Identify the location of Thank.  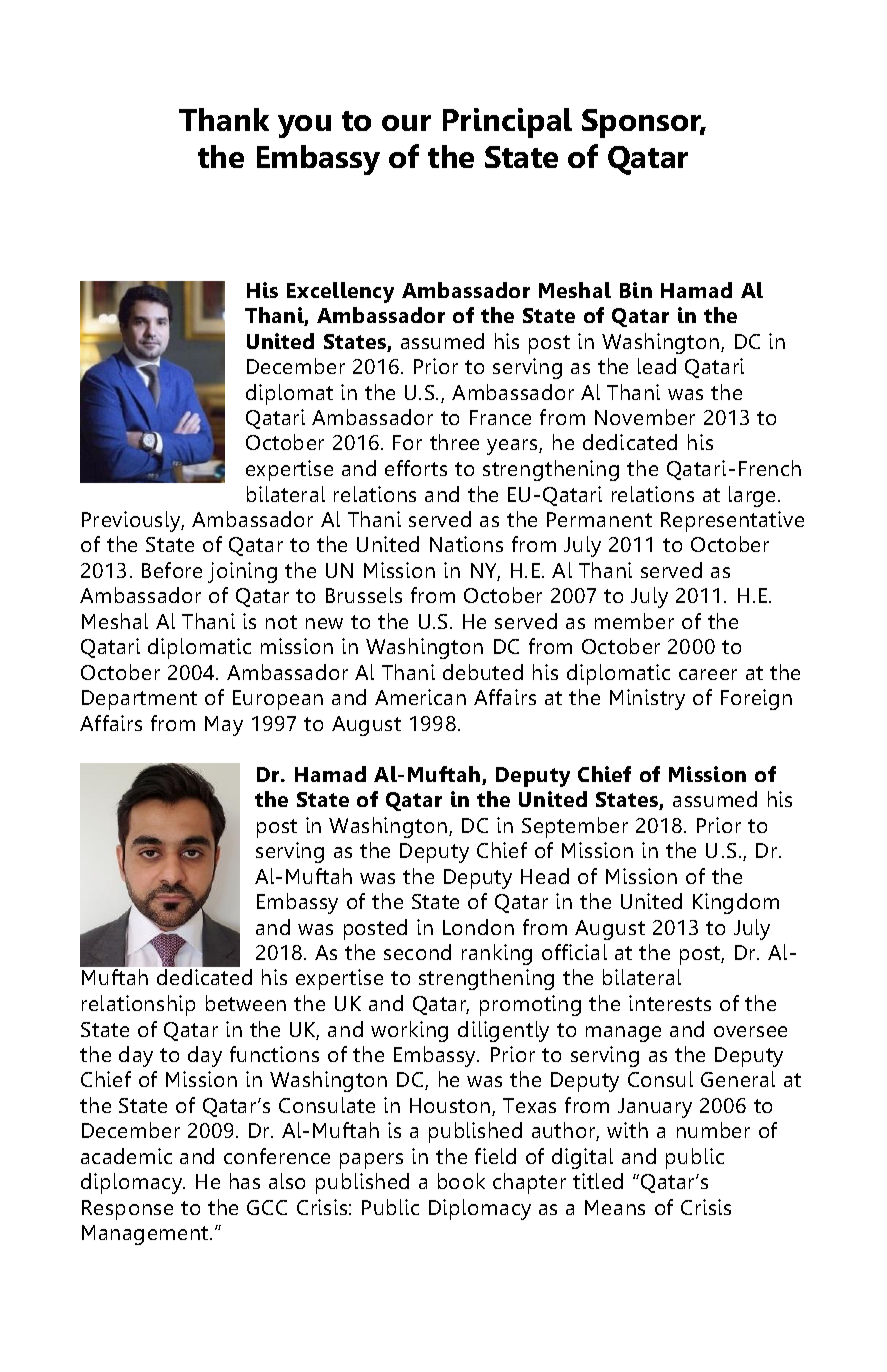
(224, 119).
